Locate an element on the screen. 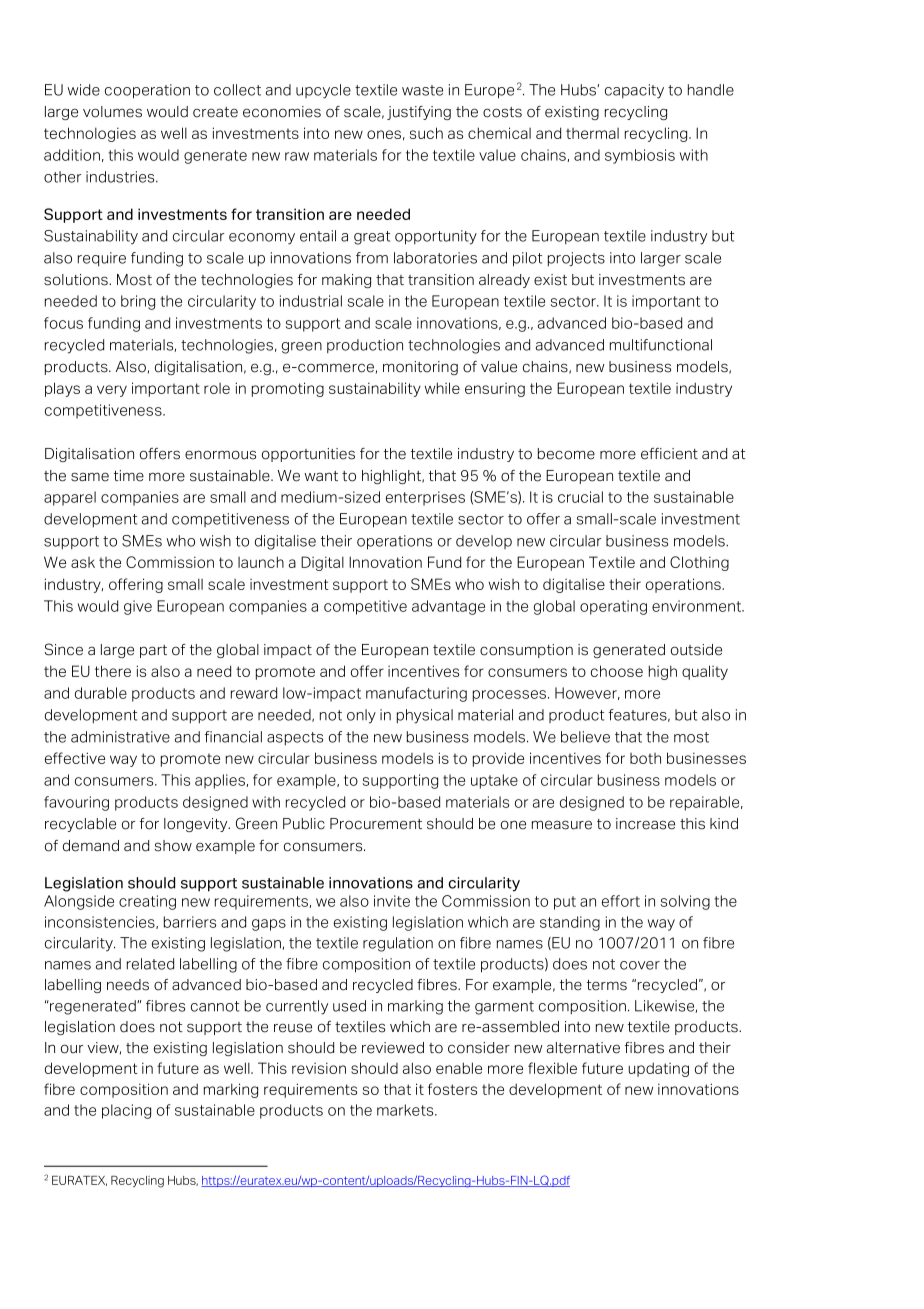 The height and width of the screenshot is (1309, 924). advantage is located at coordinates (448, 607).
